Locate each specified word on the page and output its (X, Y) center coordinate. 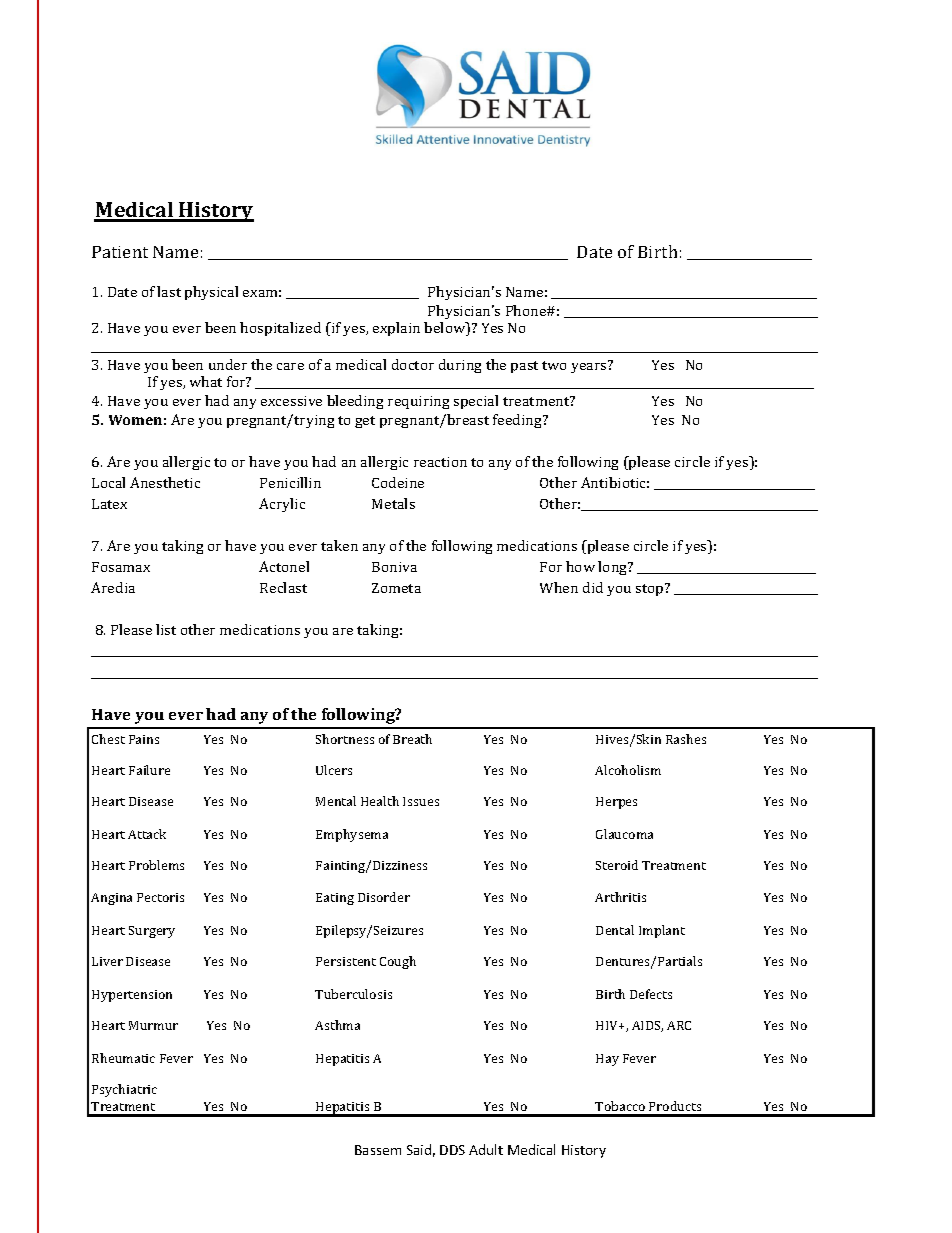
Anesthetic (165, 482)
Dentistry (564, 141)
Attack (147, 834)
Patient (120, 252)
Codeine (398, 482)
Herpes (616, 803)
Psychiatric (124, 1090)
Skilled (394, 139)
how (580, 566)
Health (380, 801)
